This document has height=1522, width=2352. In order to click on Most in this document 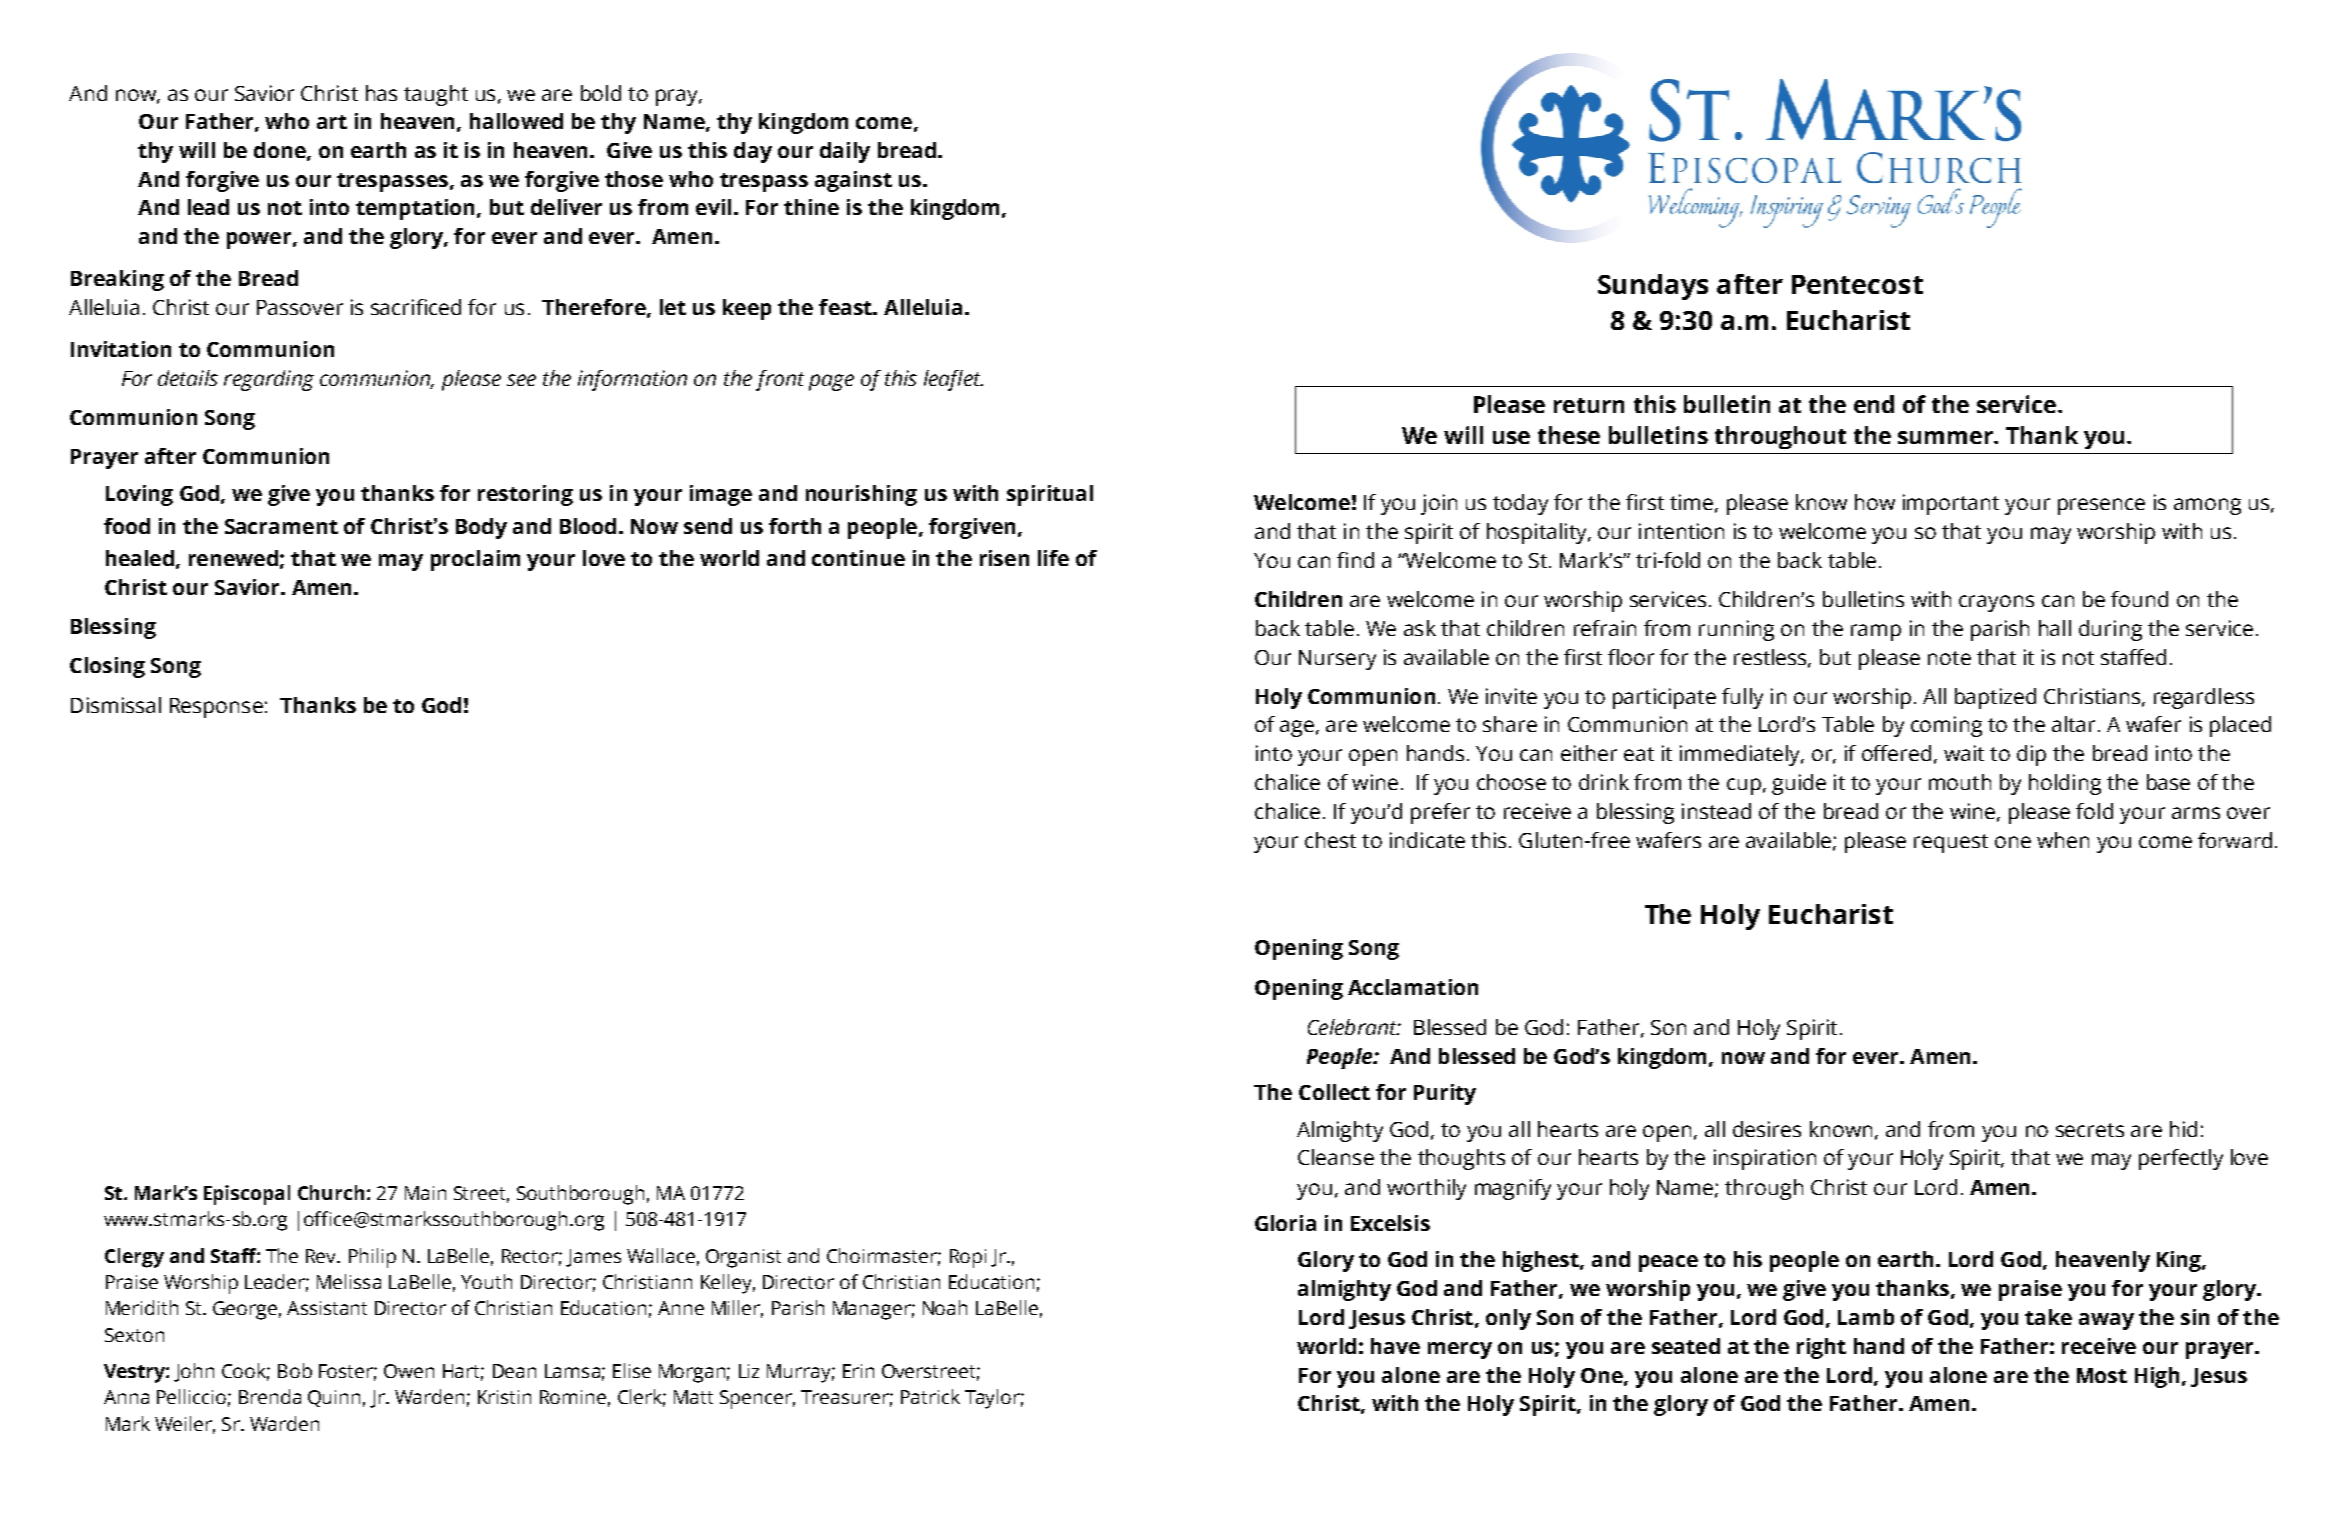, I will do `click(2102, 1375)`.
